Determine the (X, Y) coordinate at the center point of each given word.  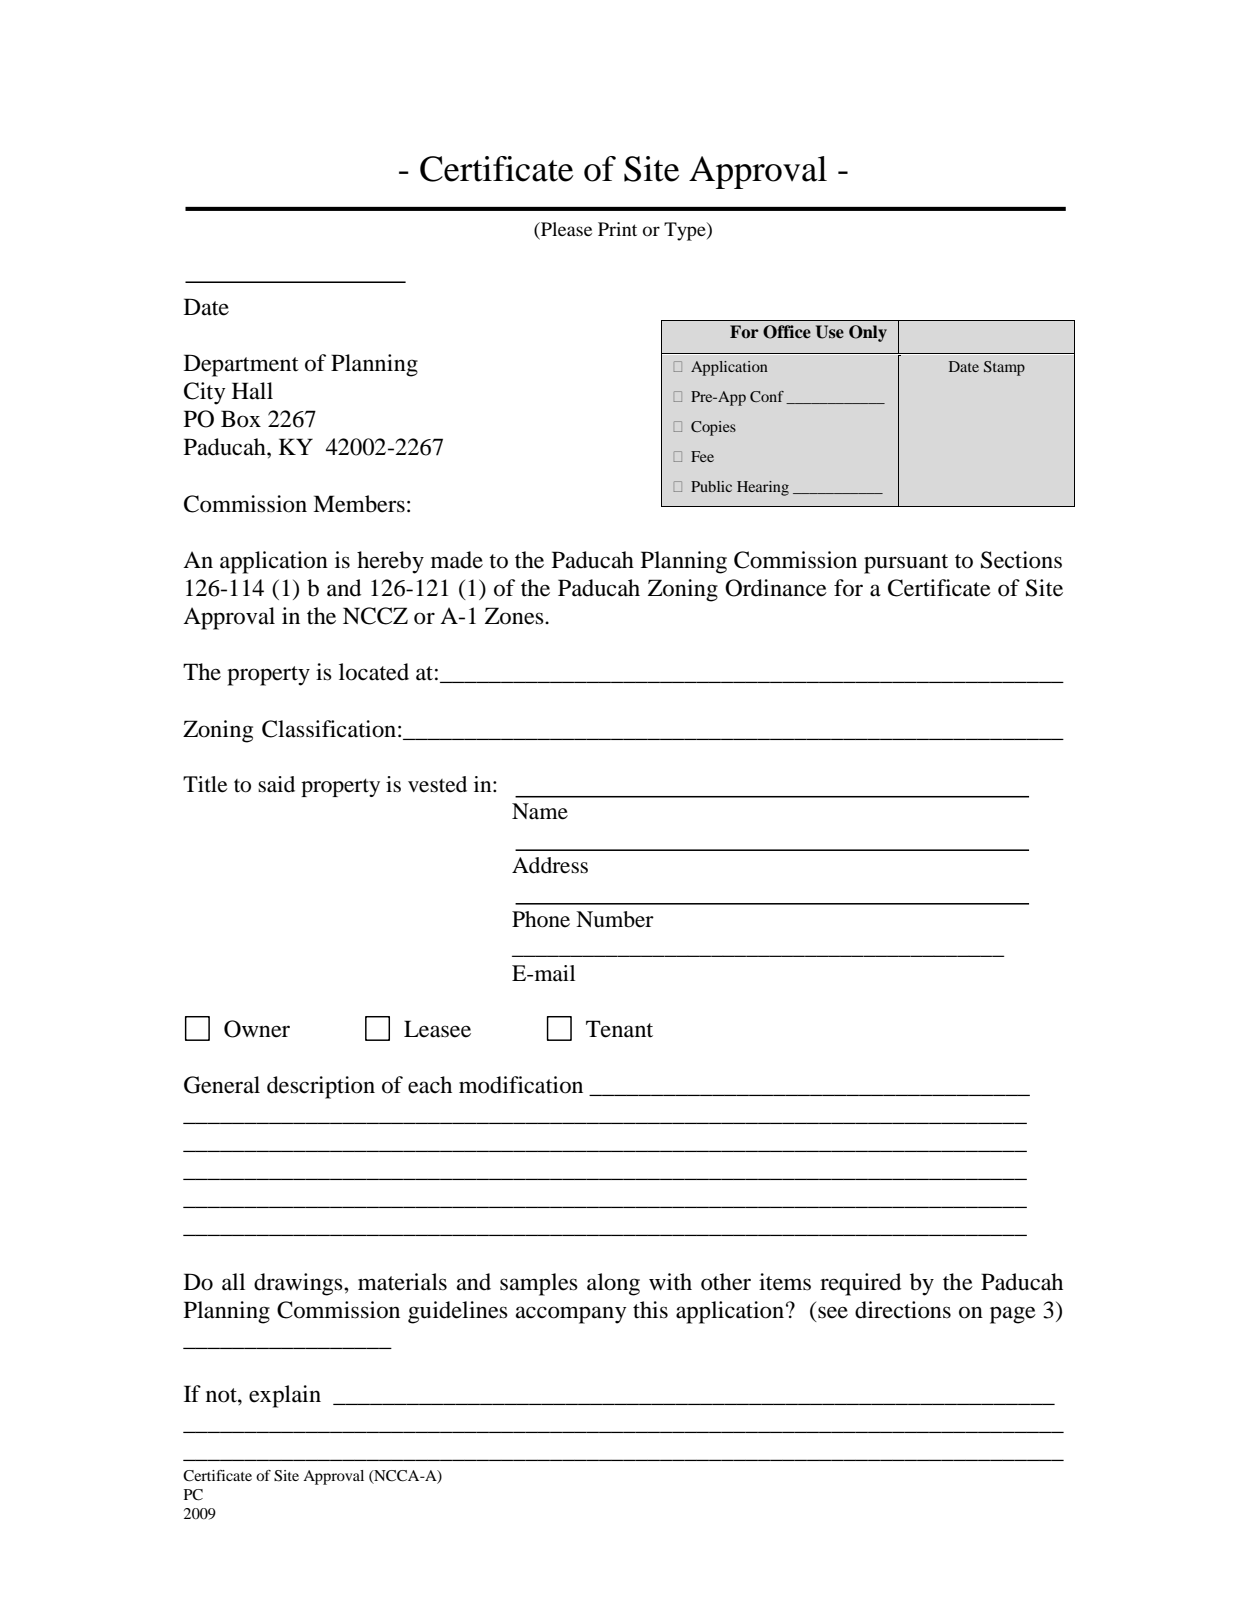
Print (617, 229)
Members (359, 504)
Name (540, 811)
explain (285, 1396)
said (276, 784)
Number (615, 919)
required (860, 1284)
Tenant (619, 1029)
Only (868, 333)
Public (711, 486)
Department (241, 365)
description (321, 1087)
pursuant (906, 564)
